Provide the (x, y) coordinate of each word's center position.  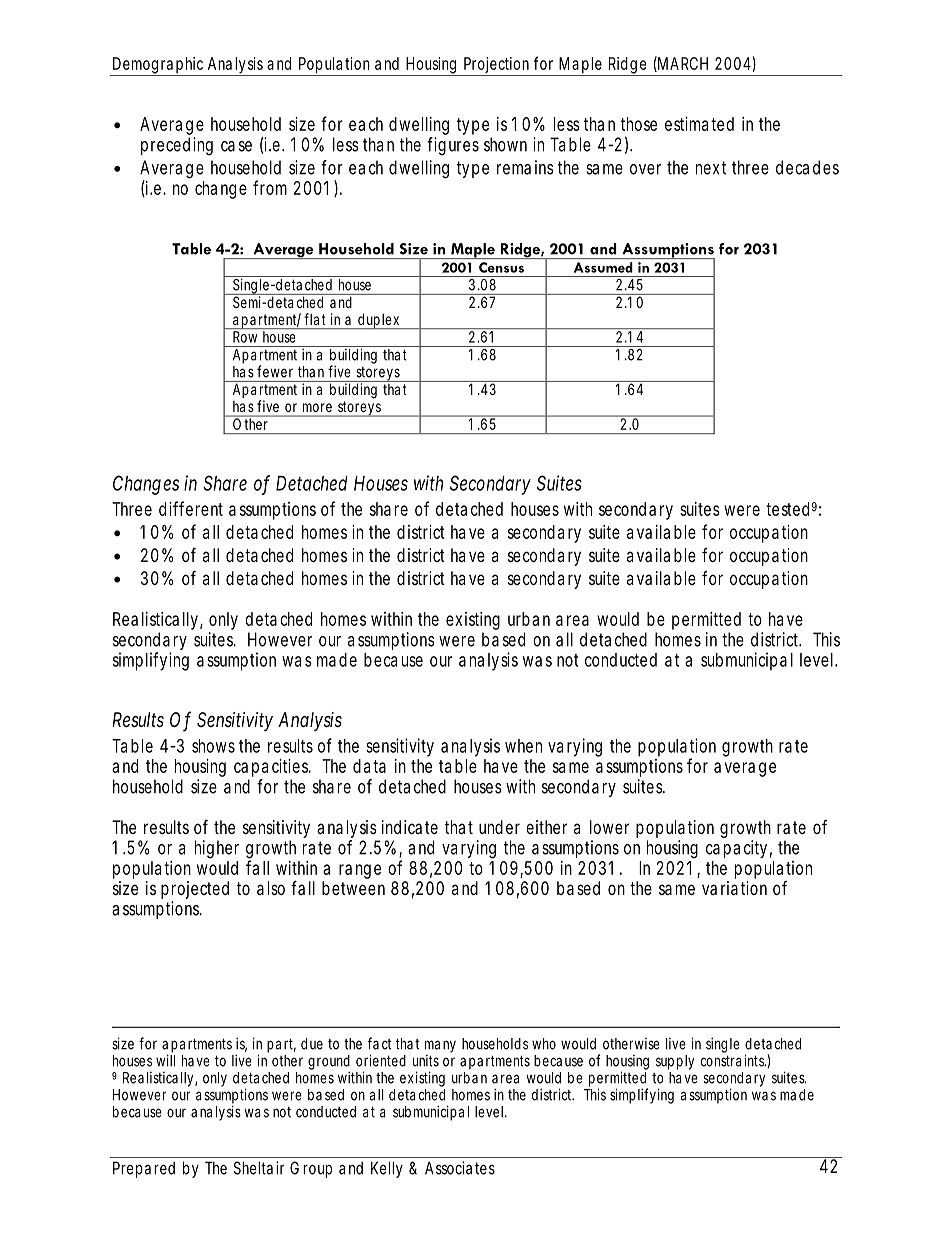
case (236, 146)
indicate (410, 827)
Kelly (387, 1169)
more (317, 407)
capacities (272, 768)
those (639, 124)
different (191, 508)
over (645, 169)
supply (675, 1062)
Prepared (144, 1169)
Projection (498, 66)
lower (609, 827)
